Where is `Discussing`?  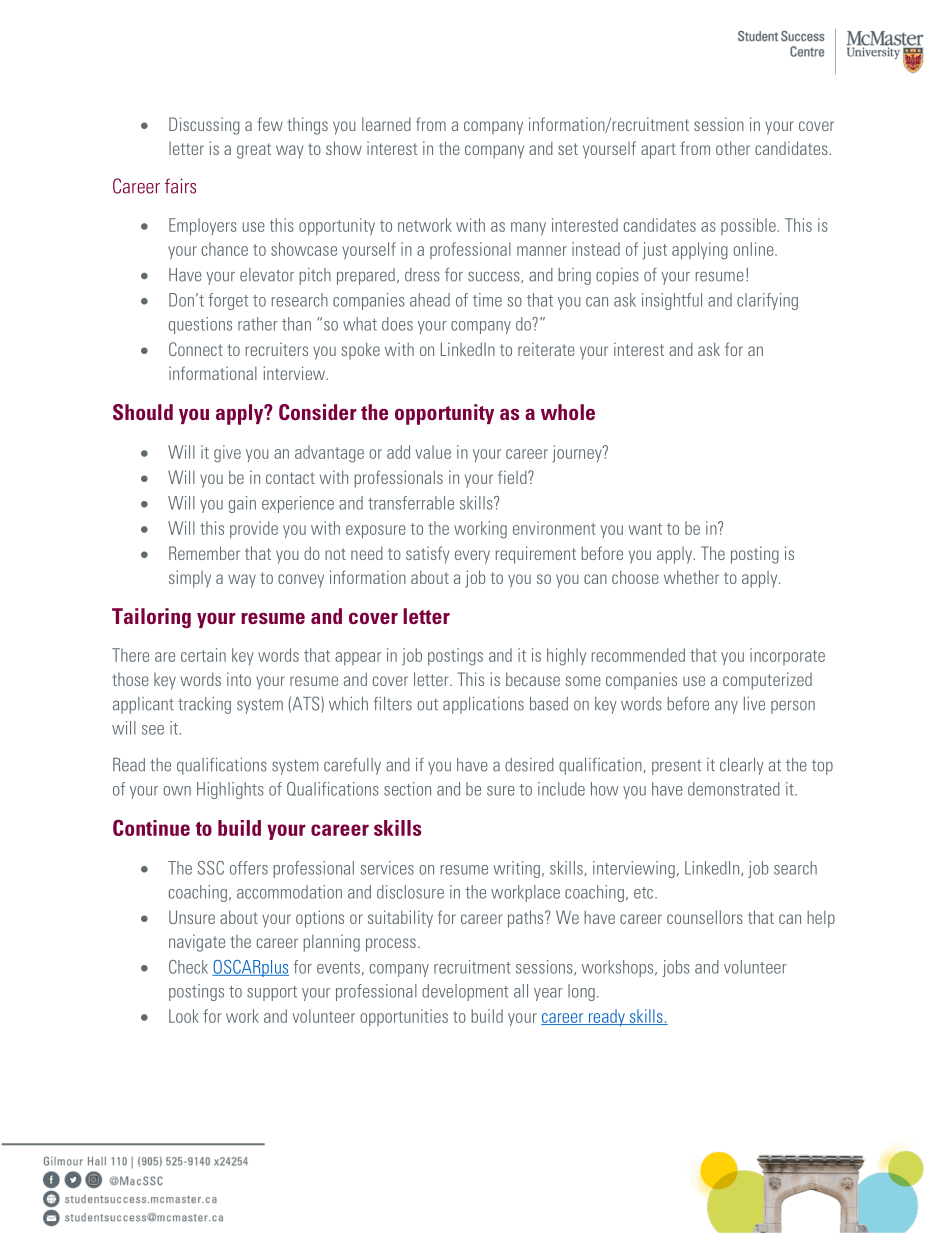 Discussing is located at coordinates (204, 126).
